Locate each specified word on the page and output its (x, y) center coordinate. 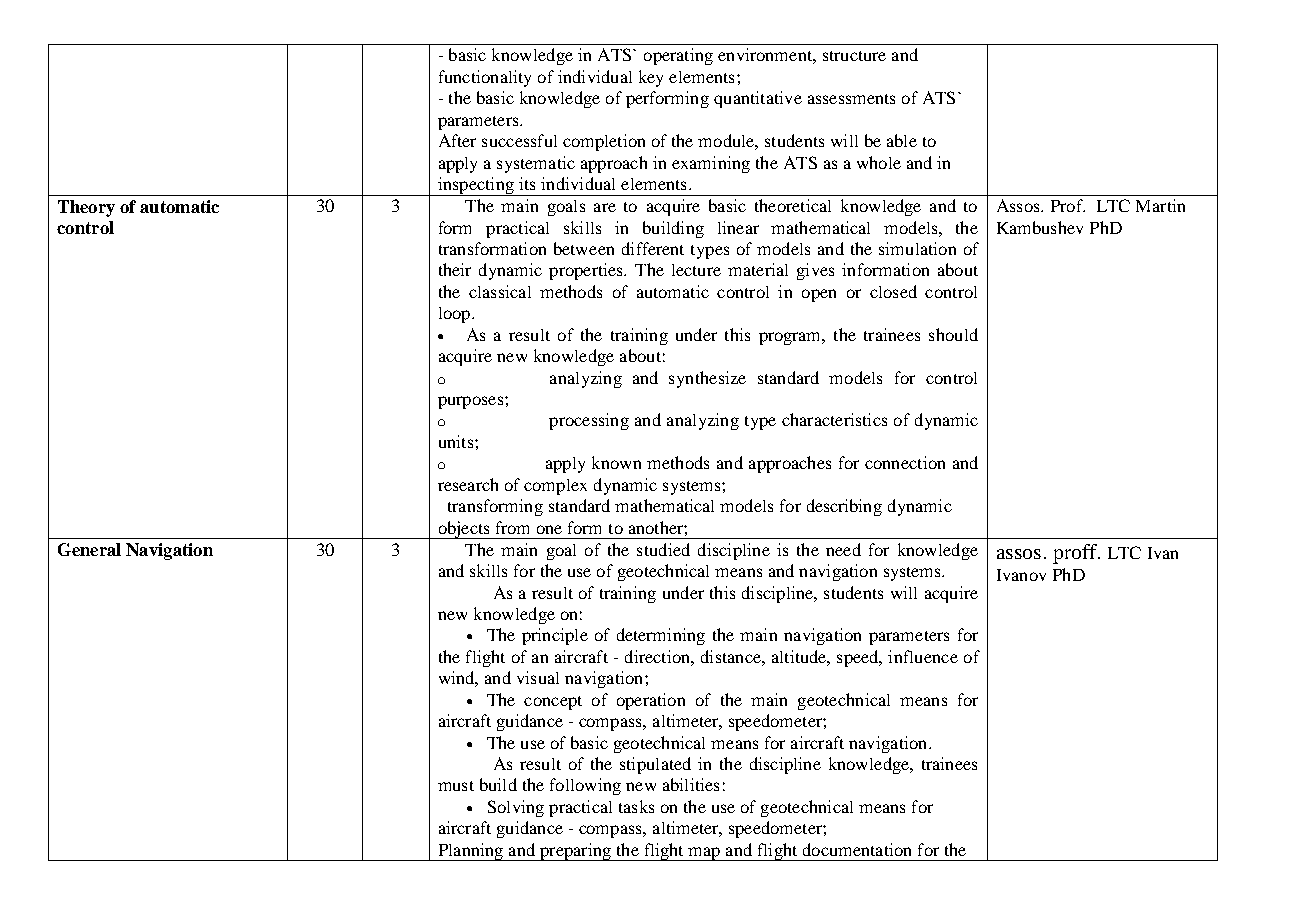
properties (587, 271)
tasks (636, 806)
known (616, 462)
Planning (470, 852)
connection (905, 462)
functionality (485, 78)
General (89, 549)
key (651, 78)
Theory (86, 208)
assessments (851, 99)
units (457, 441)
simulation (917, 248)
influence (923, 656)
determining (661, 636)
